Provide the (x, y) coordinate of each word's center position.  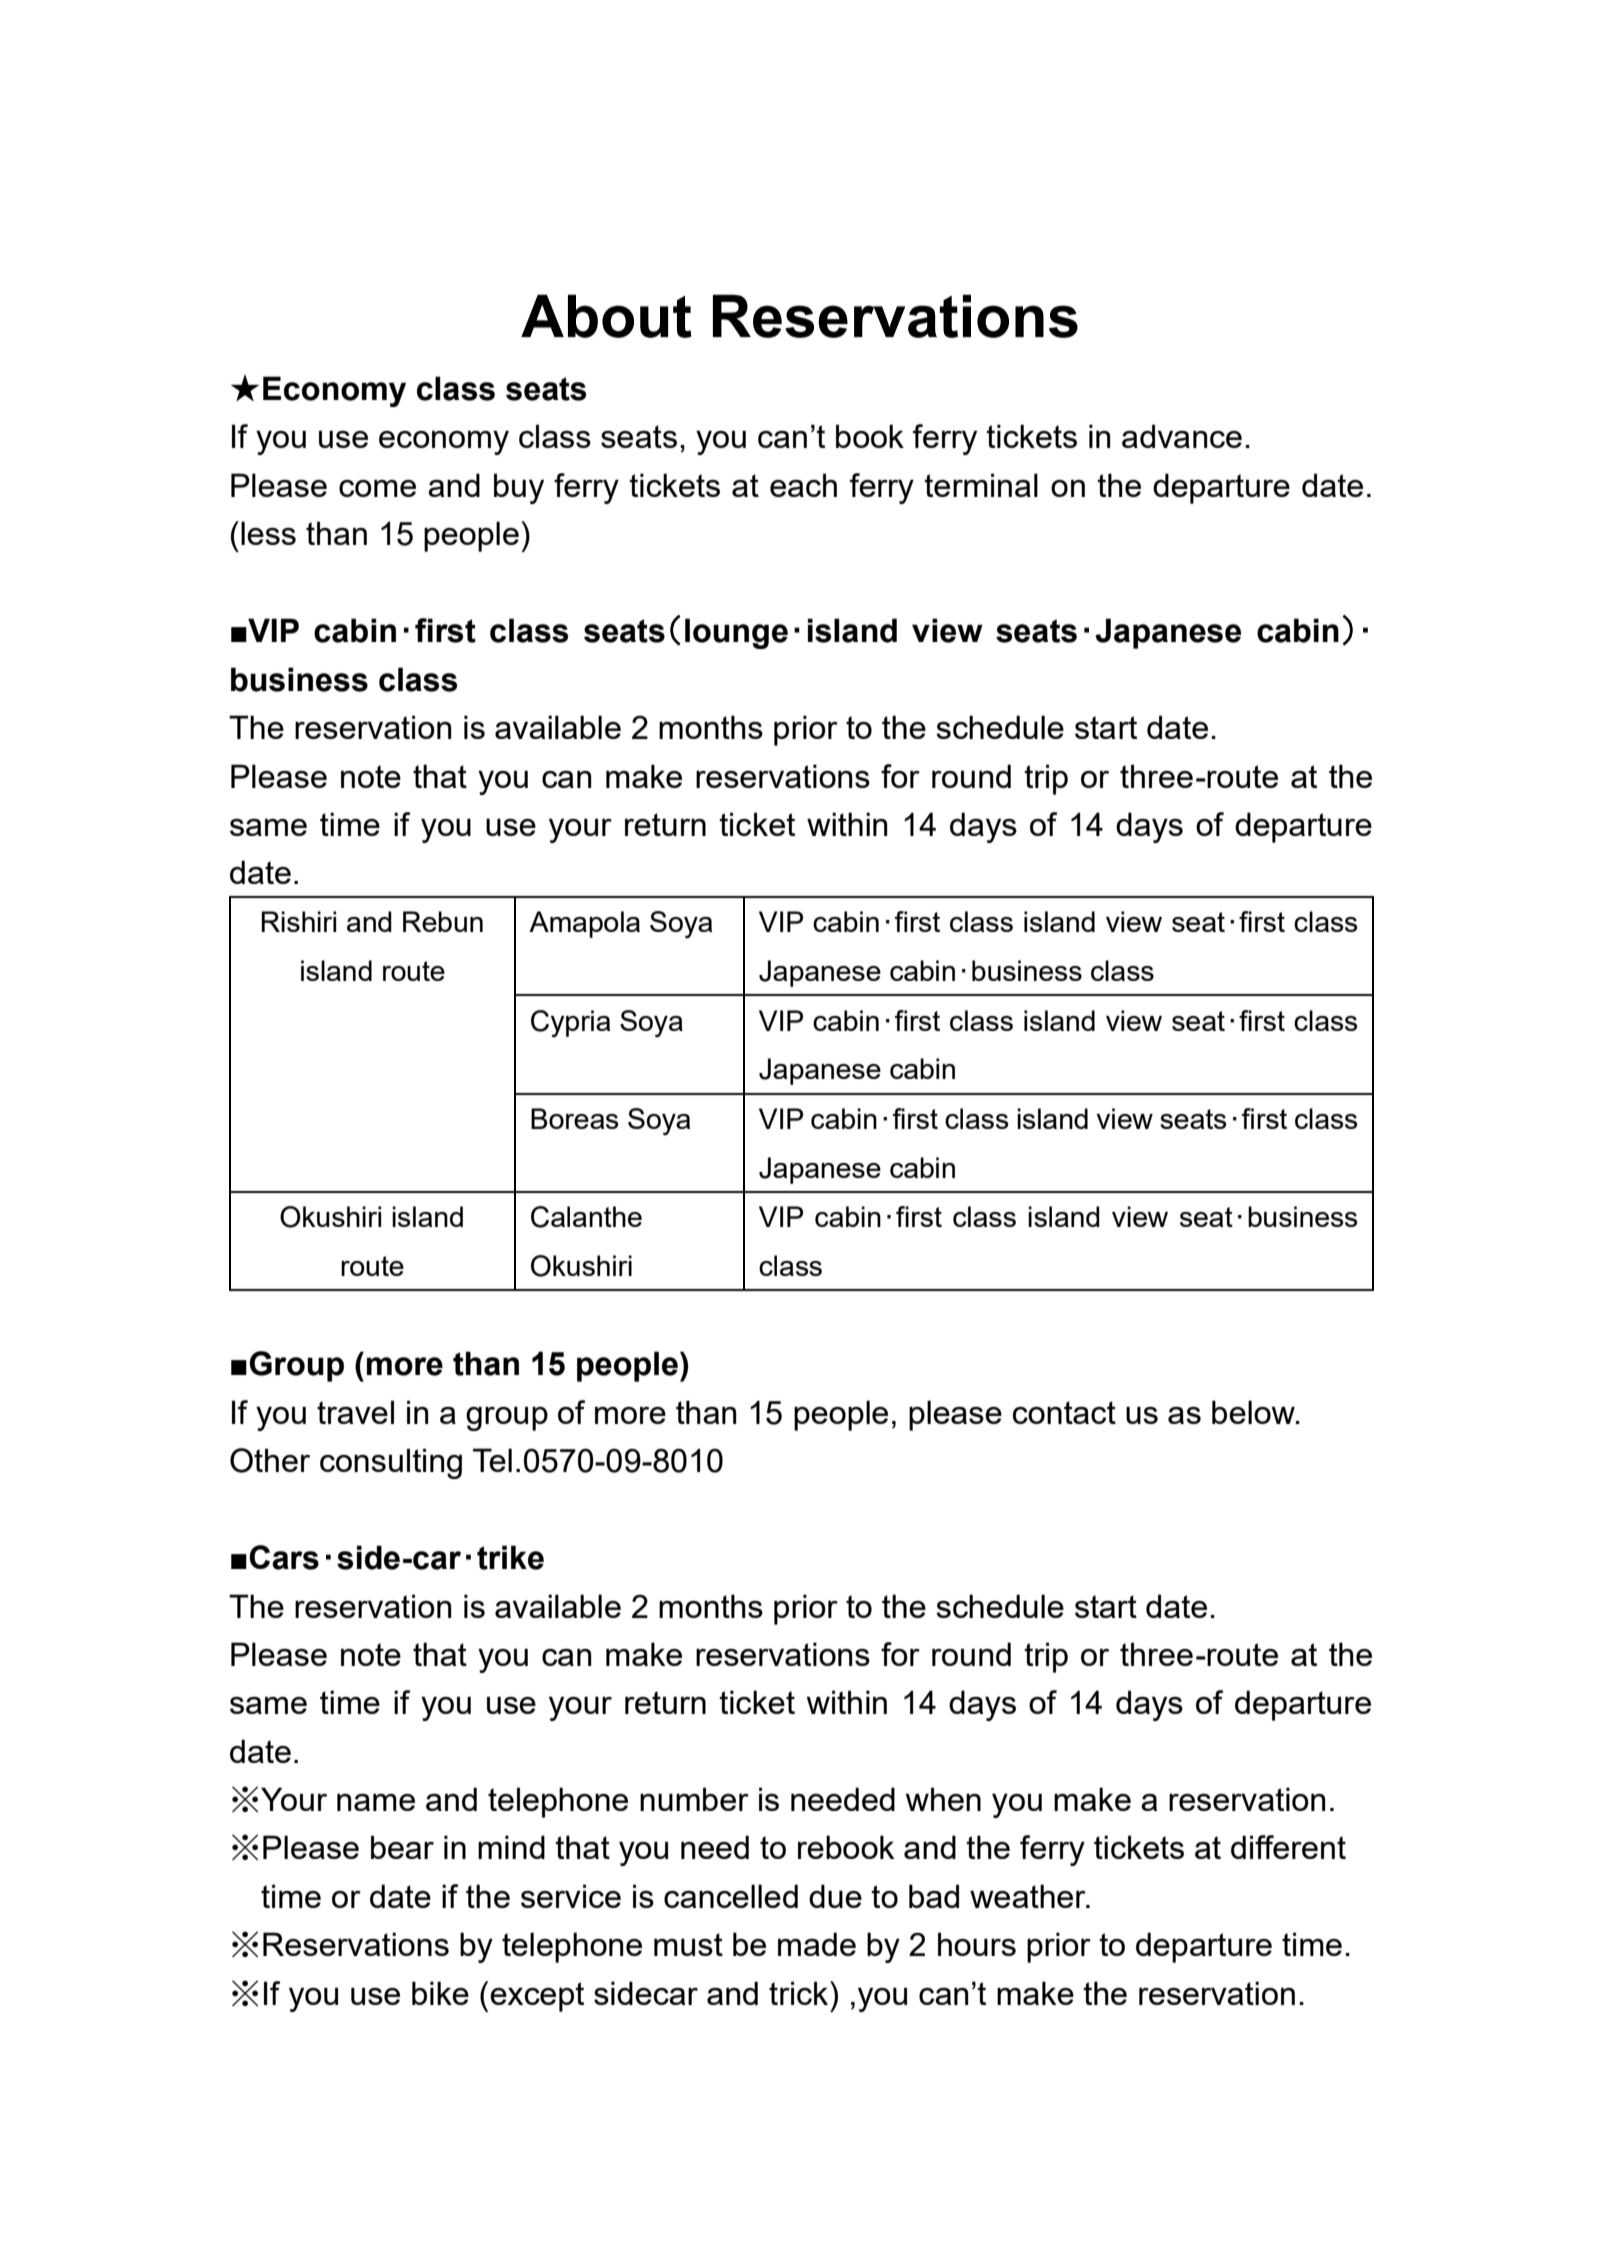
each (803, 485)
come (377, 488)
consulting (391, 1463)
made (817, 1944)
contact (1064, 1412)
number (694, 1799)
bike (440, 1993)
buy (519, 488)
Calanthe (586, 1217)
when (943, 1799)
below (1254, 1412)
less (268, 533)
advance (1182, 436)
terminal (981, 485)
